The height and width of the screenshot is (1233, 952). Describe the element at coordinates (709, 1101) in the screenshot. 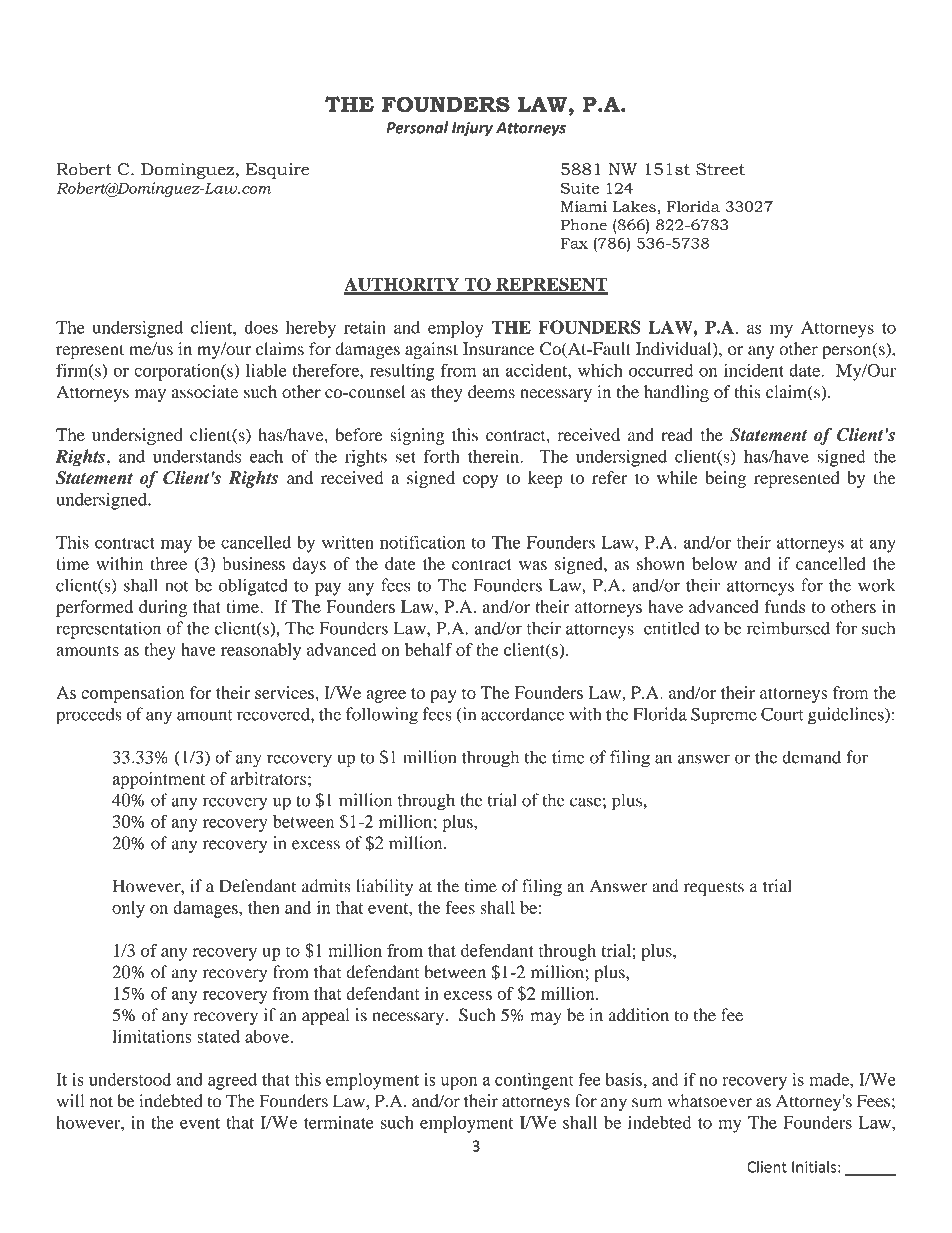

I see `whatsoever` at that location.
